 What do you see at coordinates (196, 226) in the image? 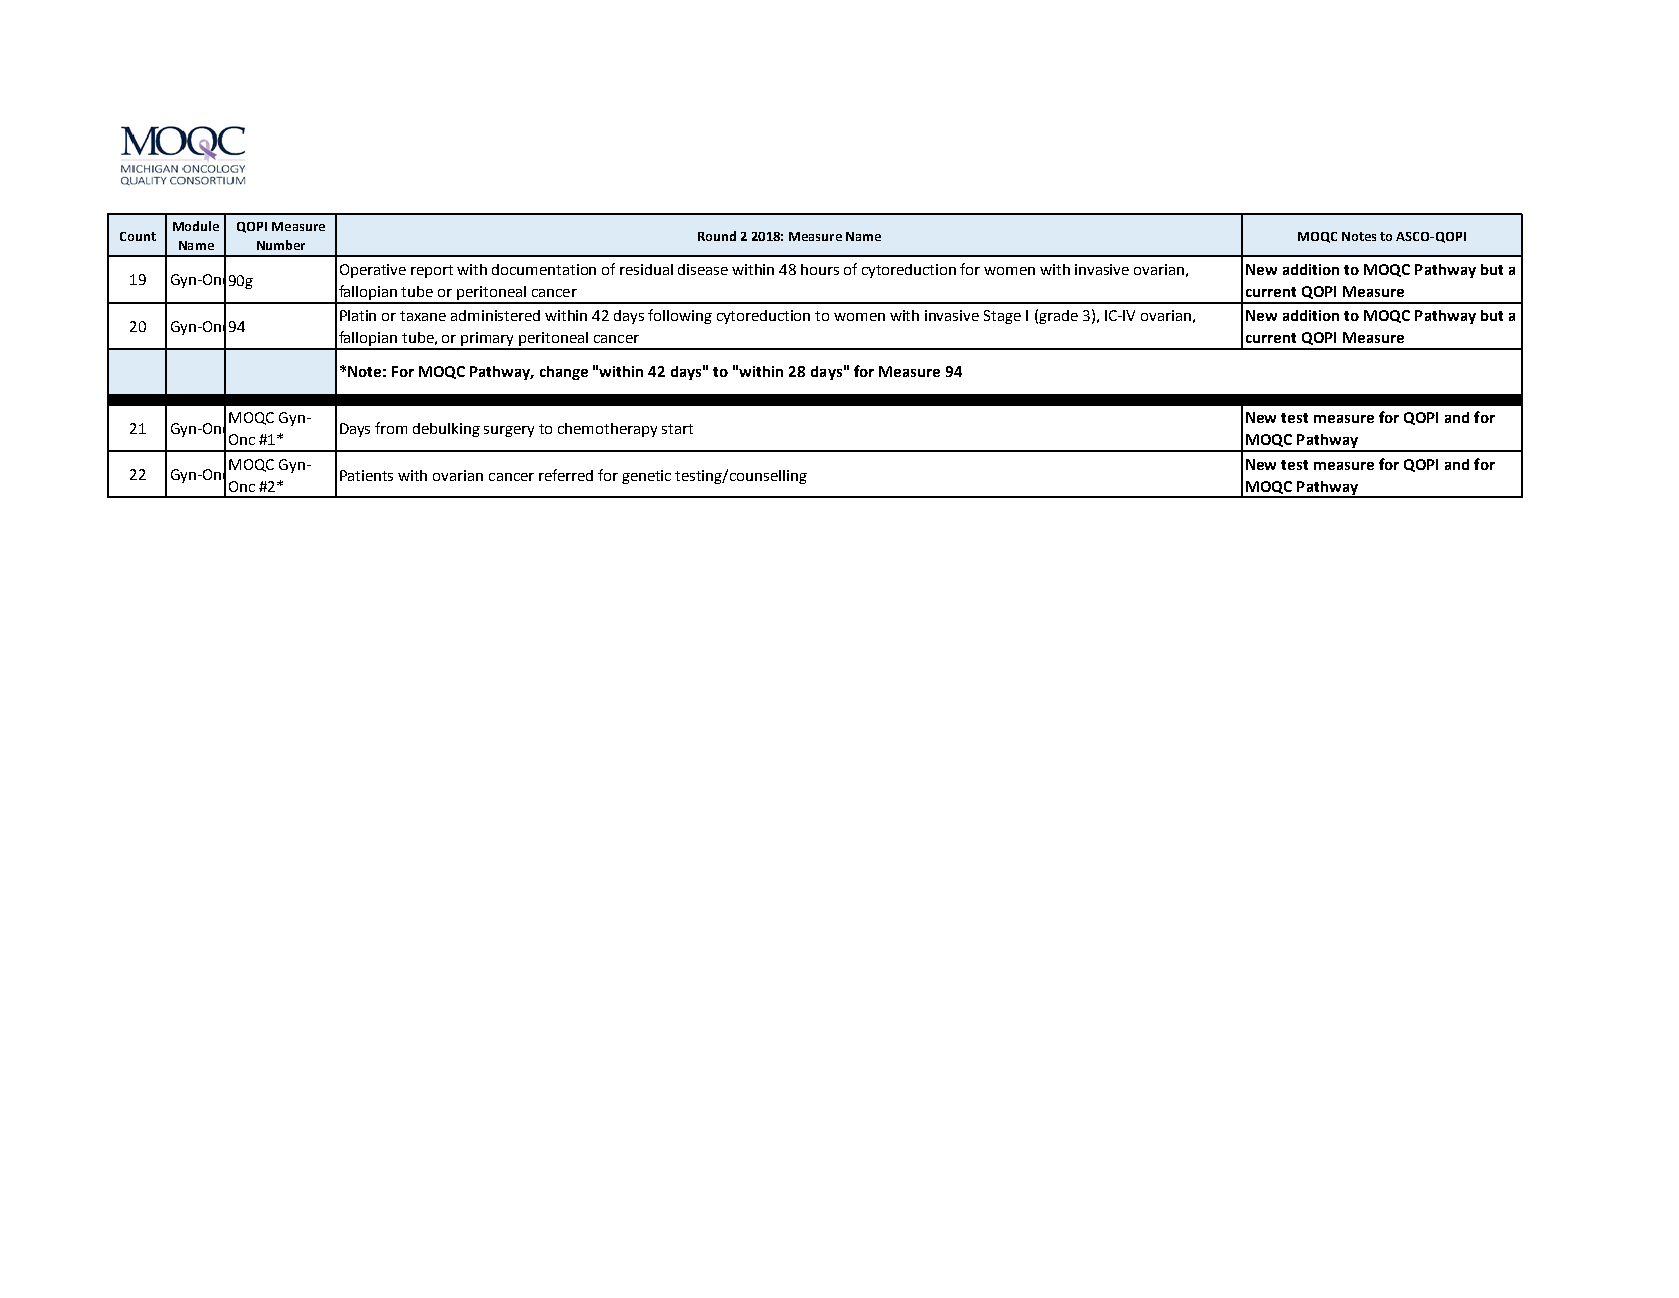
I see `Module` at bounding box center [196, 226].
